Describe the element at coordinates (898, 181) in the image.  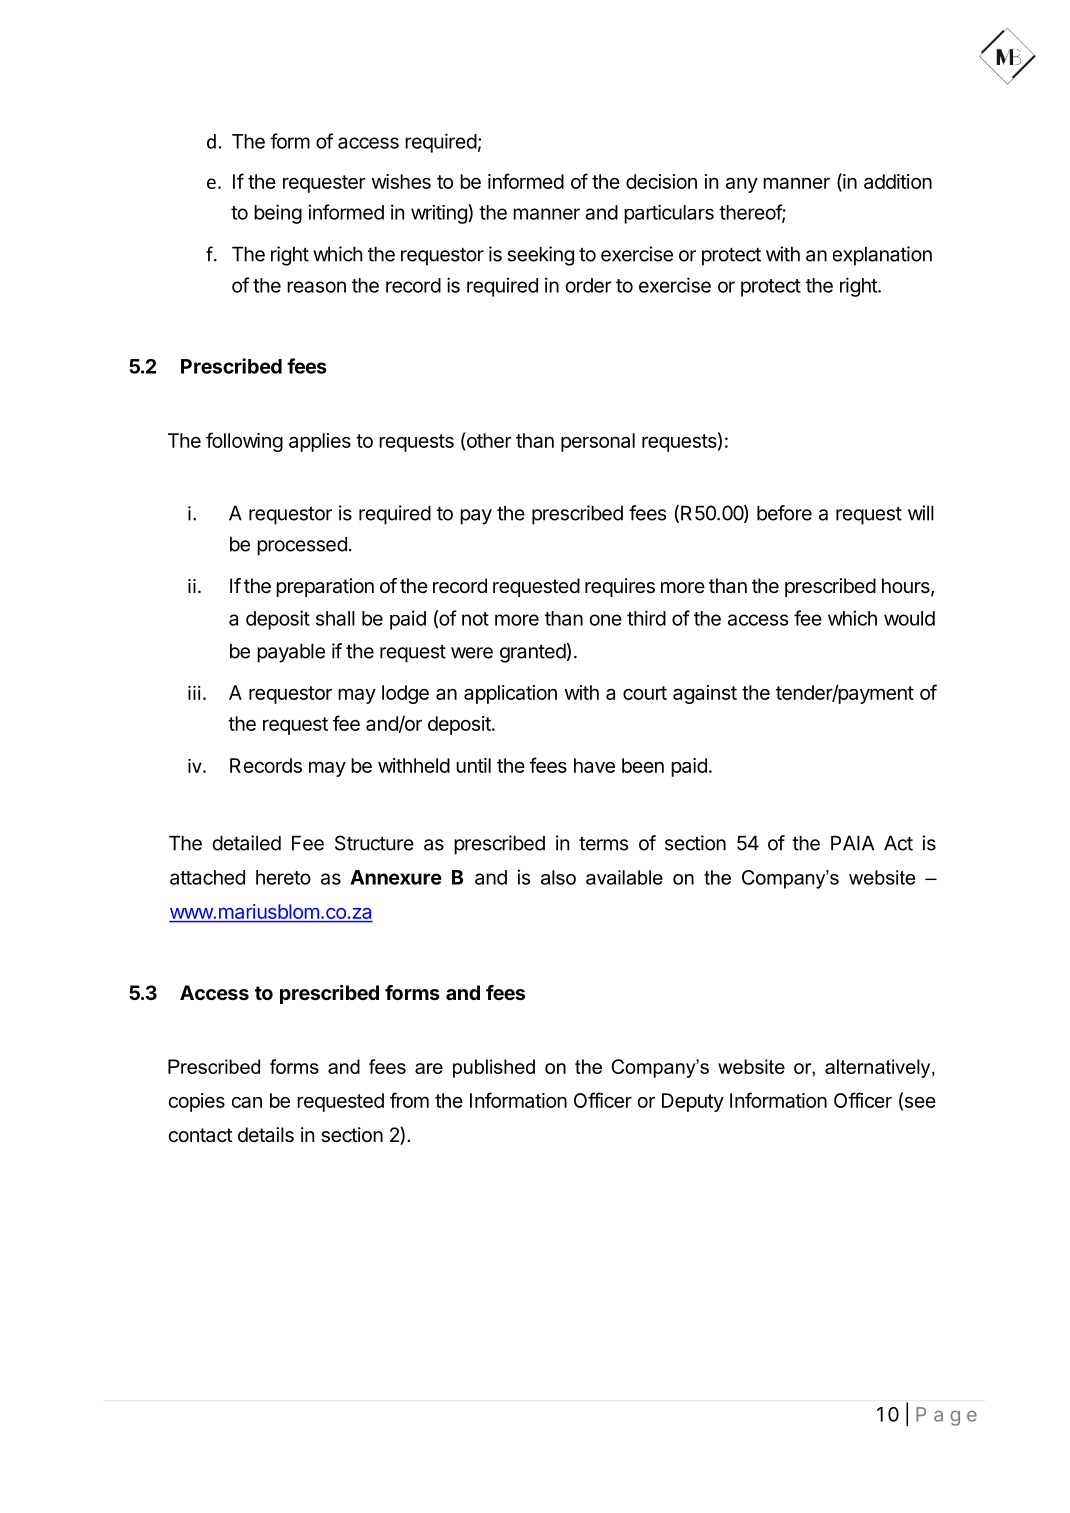
I see `addition` at that location.
